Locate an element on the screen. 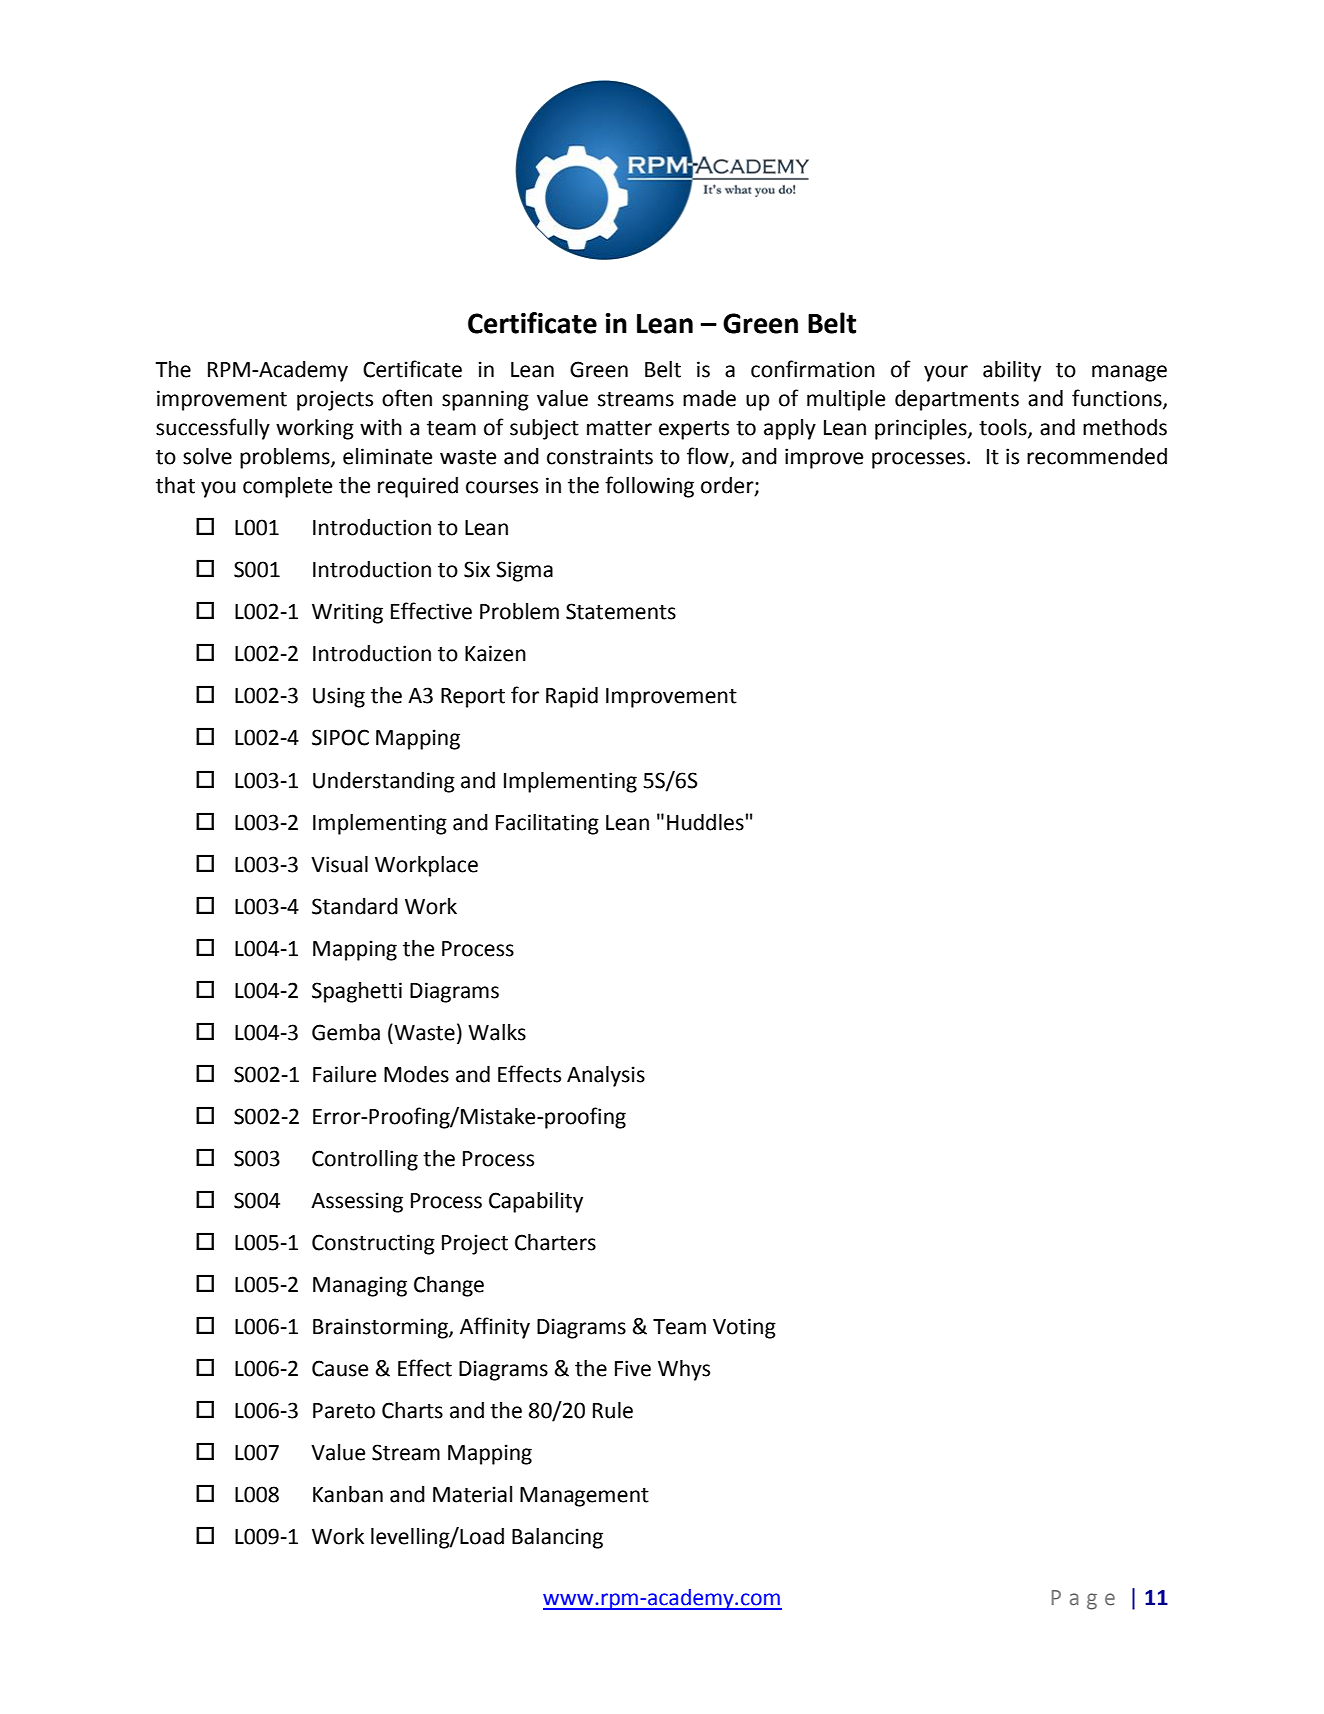 Image resolution: width=1324 pixels, height=1714 pixels. matter is located at coordinates (619, 428).
